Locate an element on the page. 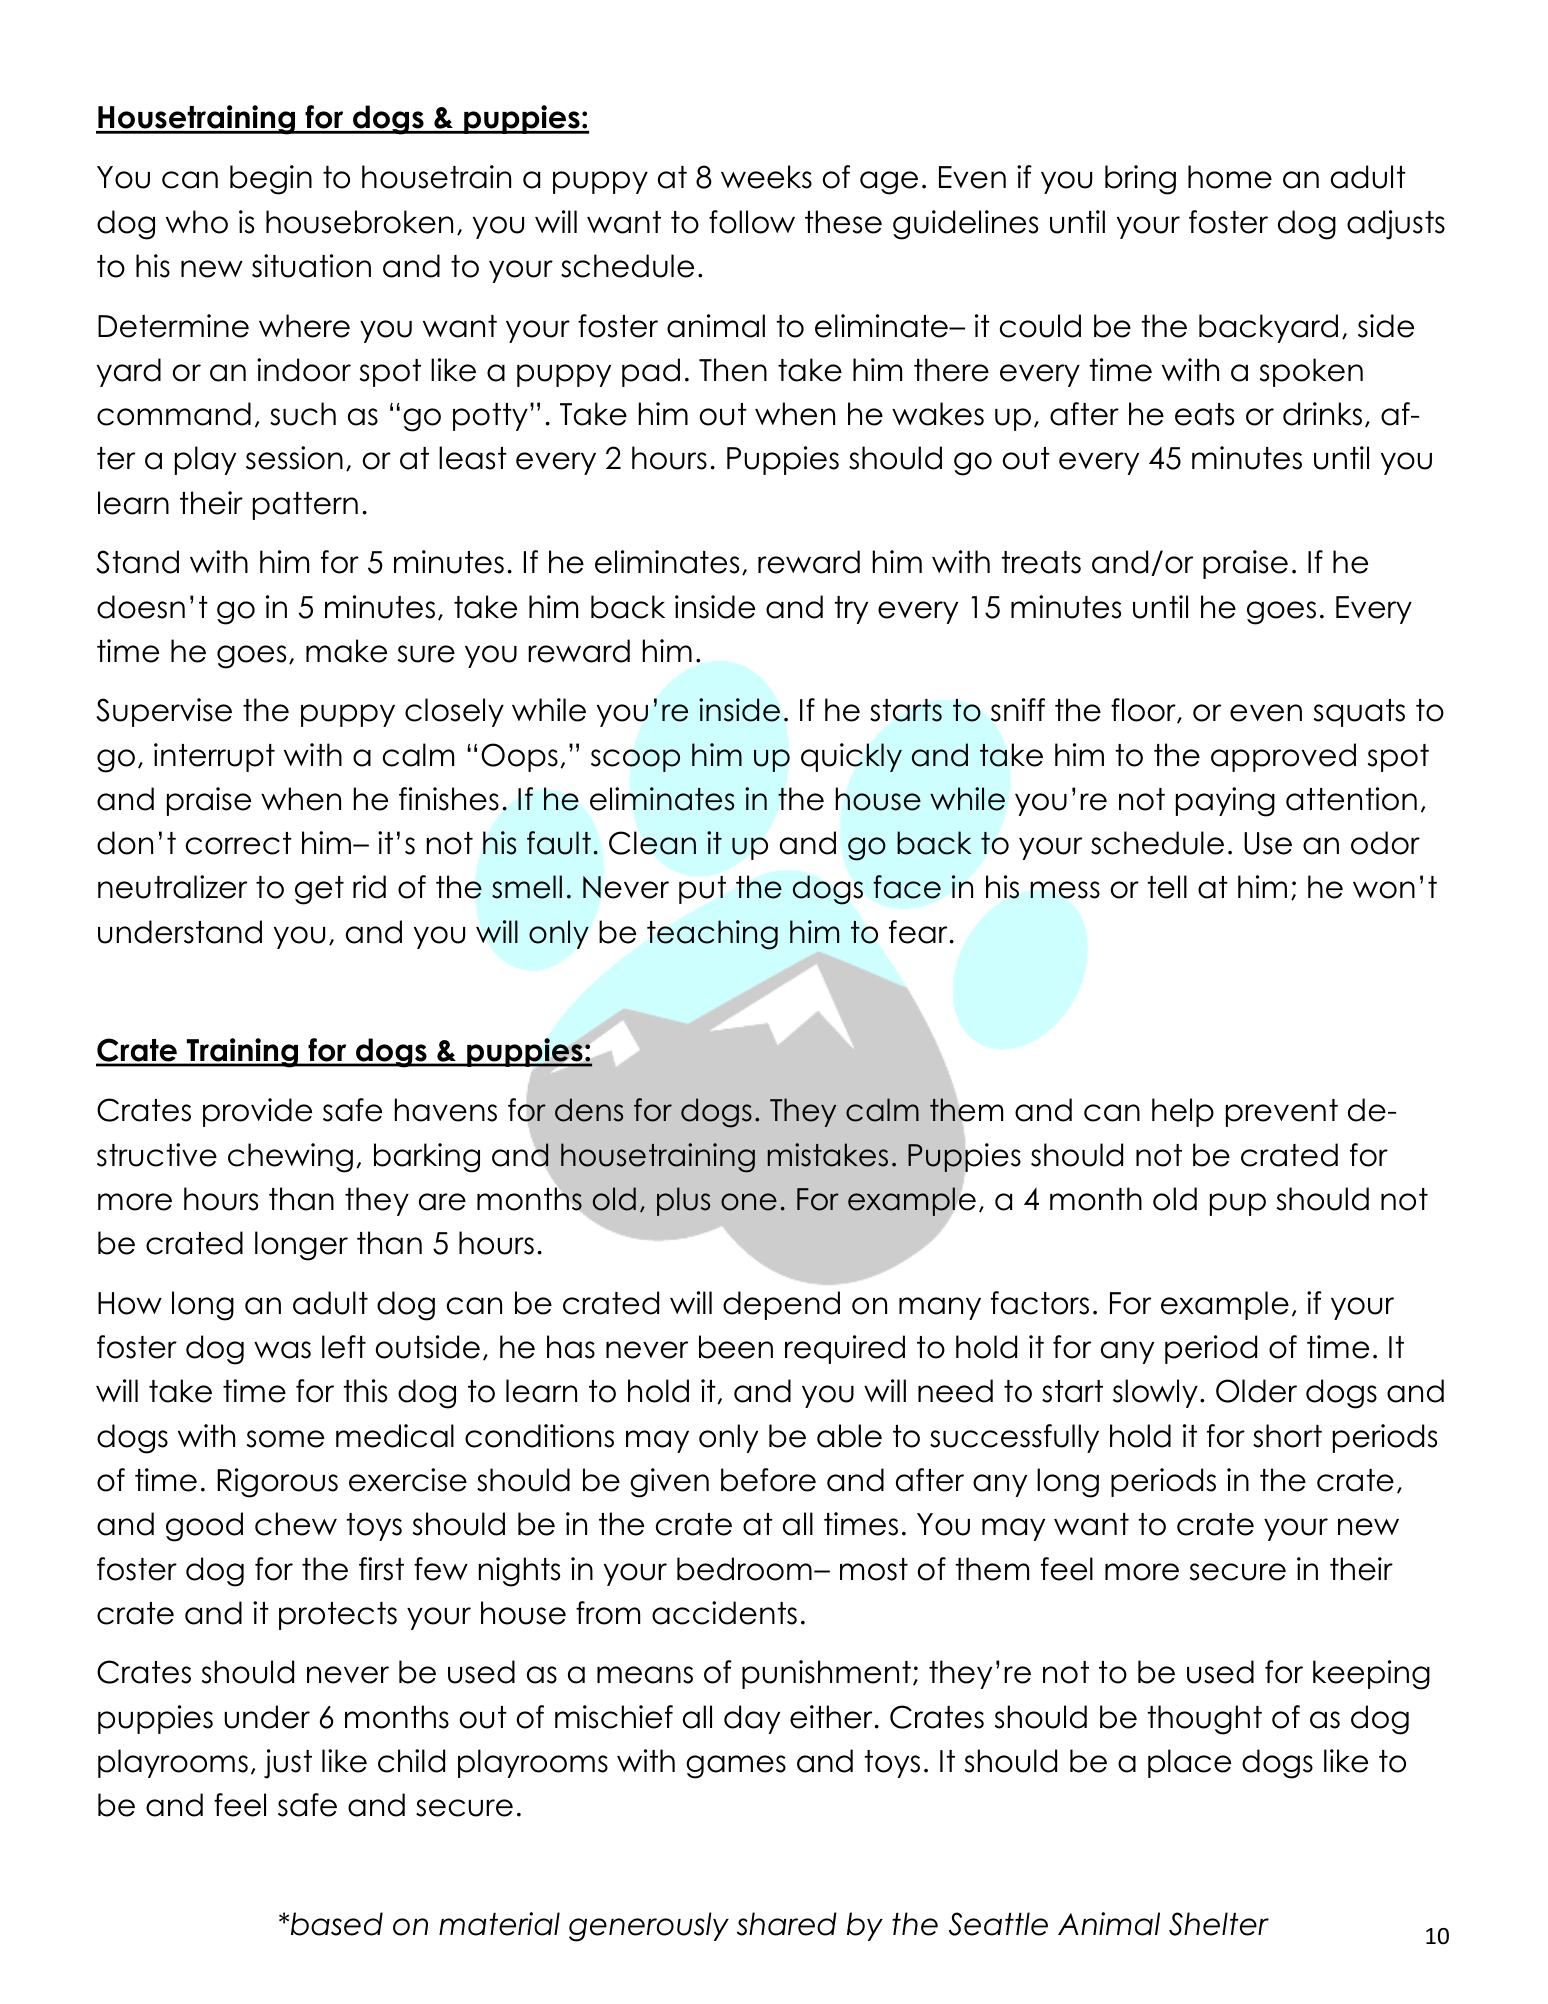 The image size is (1548, 2004). Older is located at coordinates (1256, 1391).
